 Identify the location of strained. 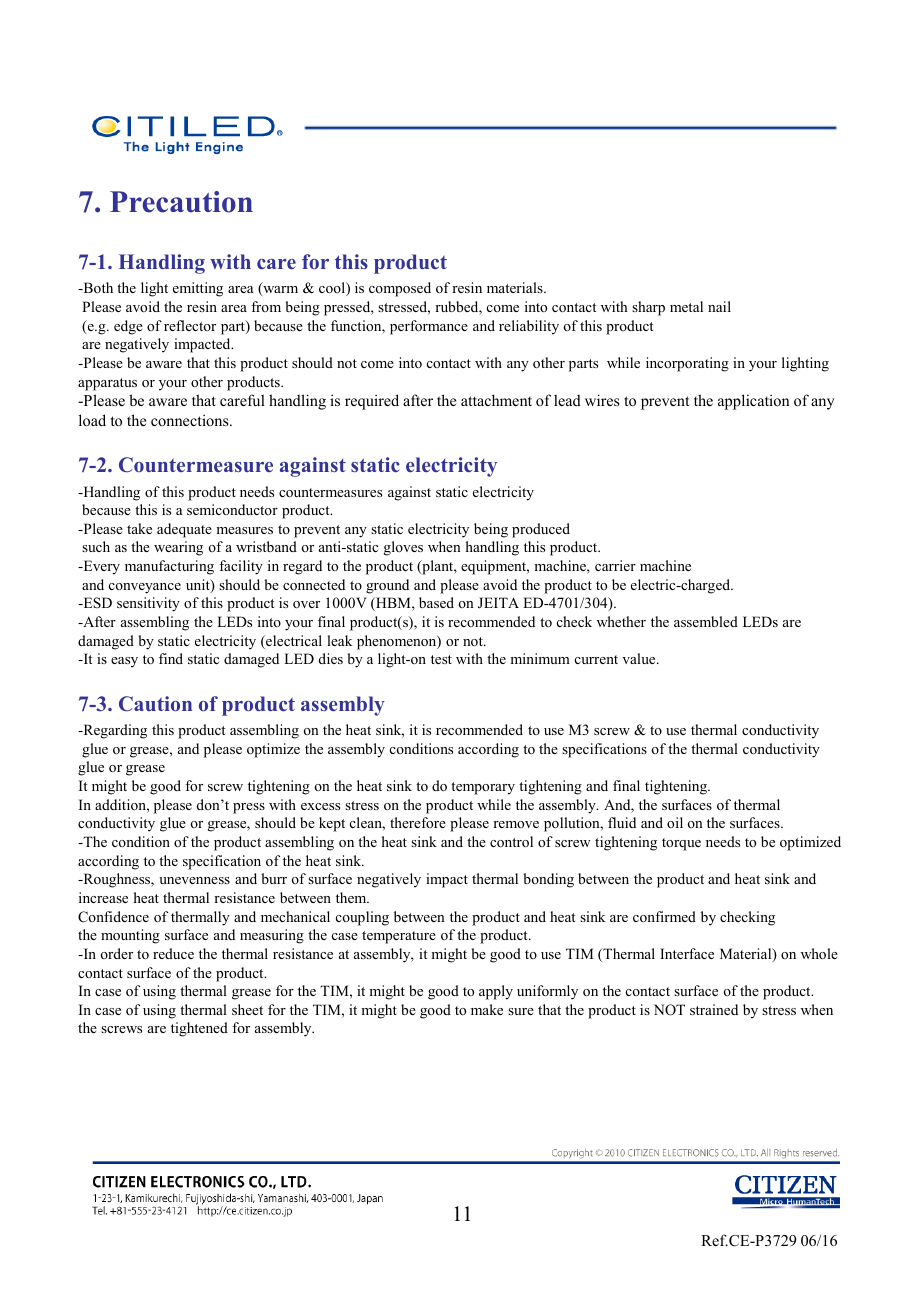
(714, 1009).
